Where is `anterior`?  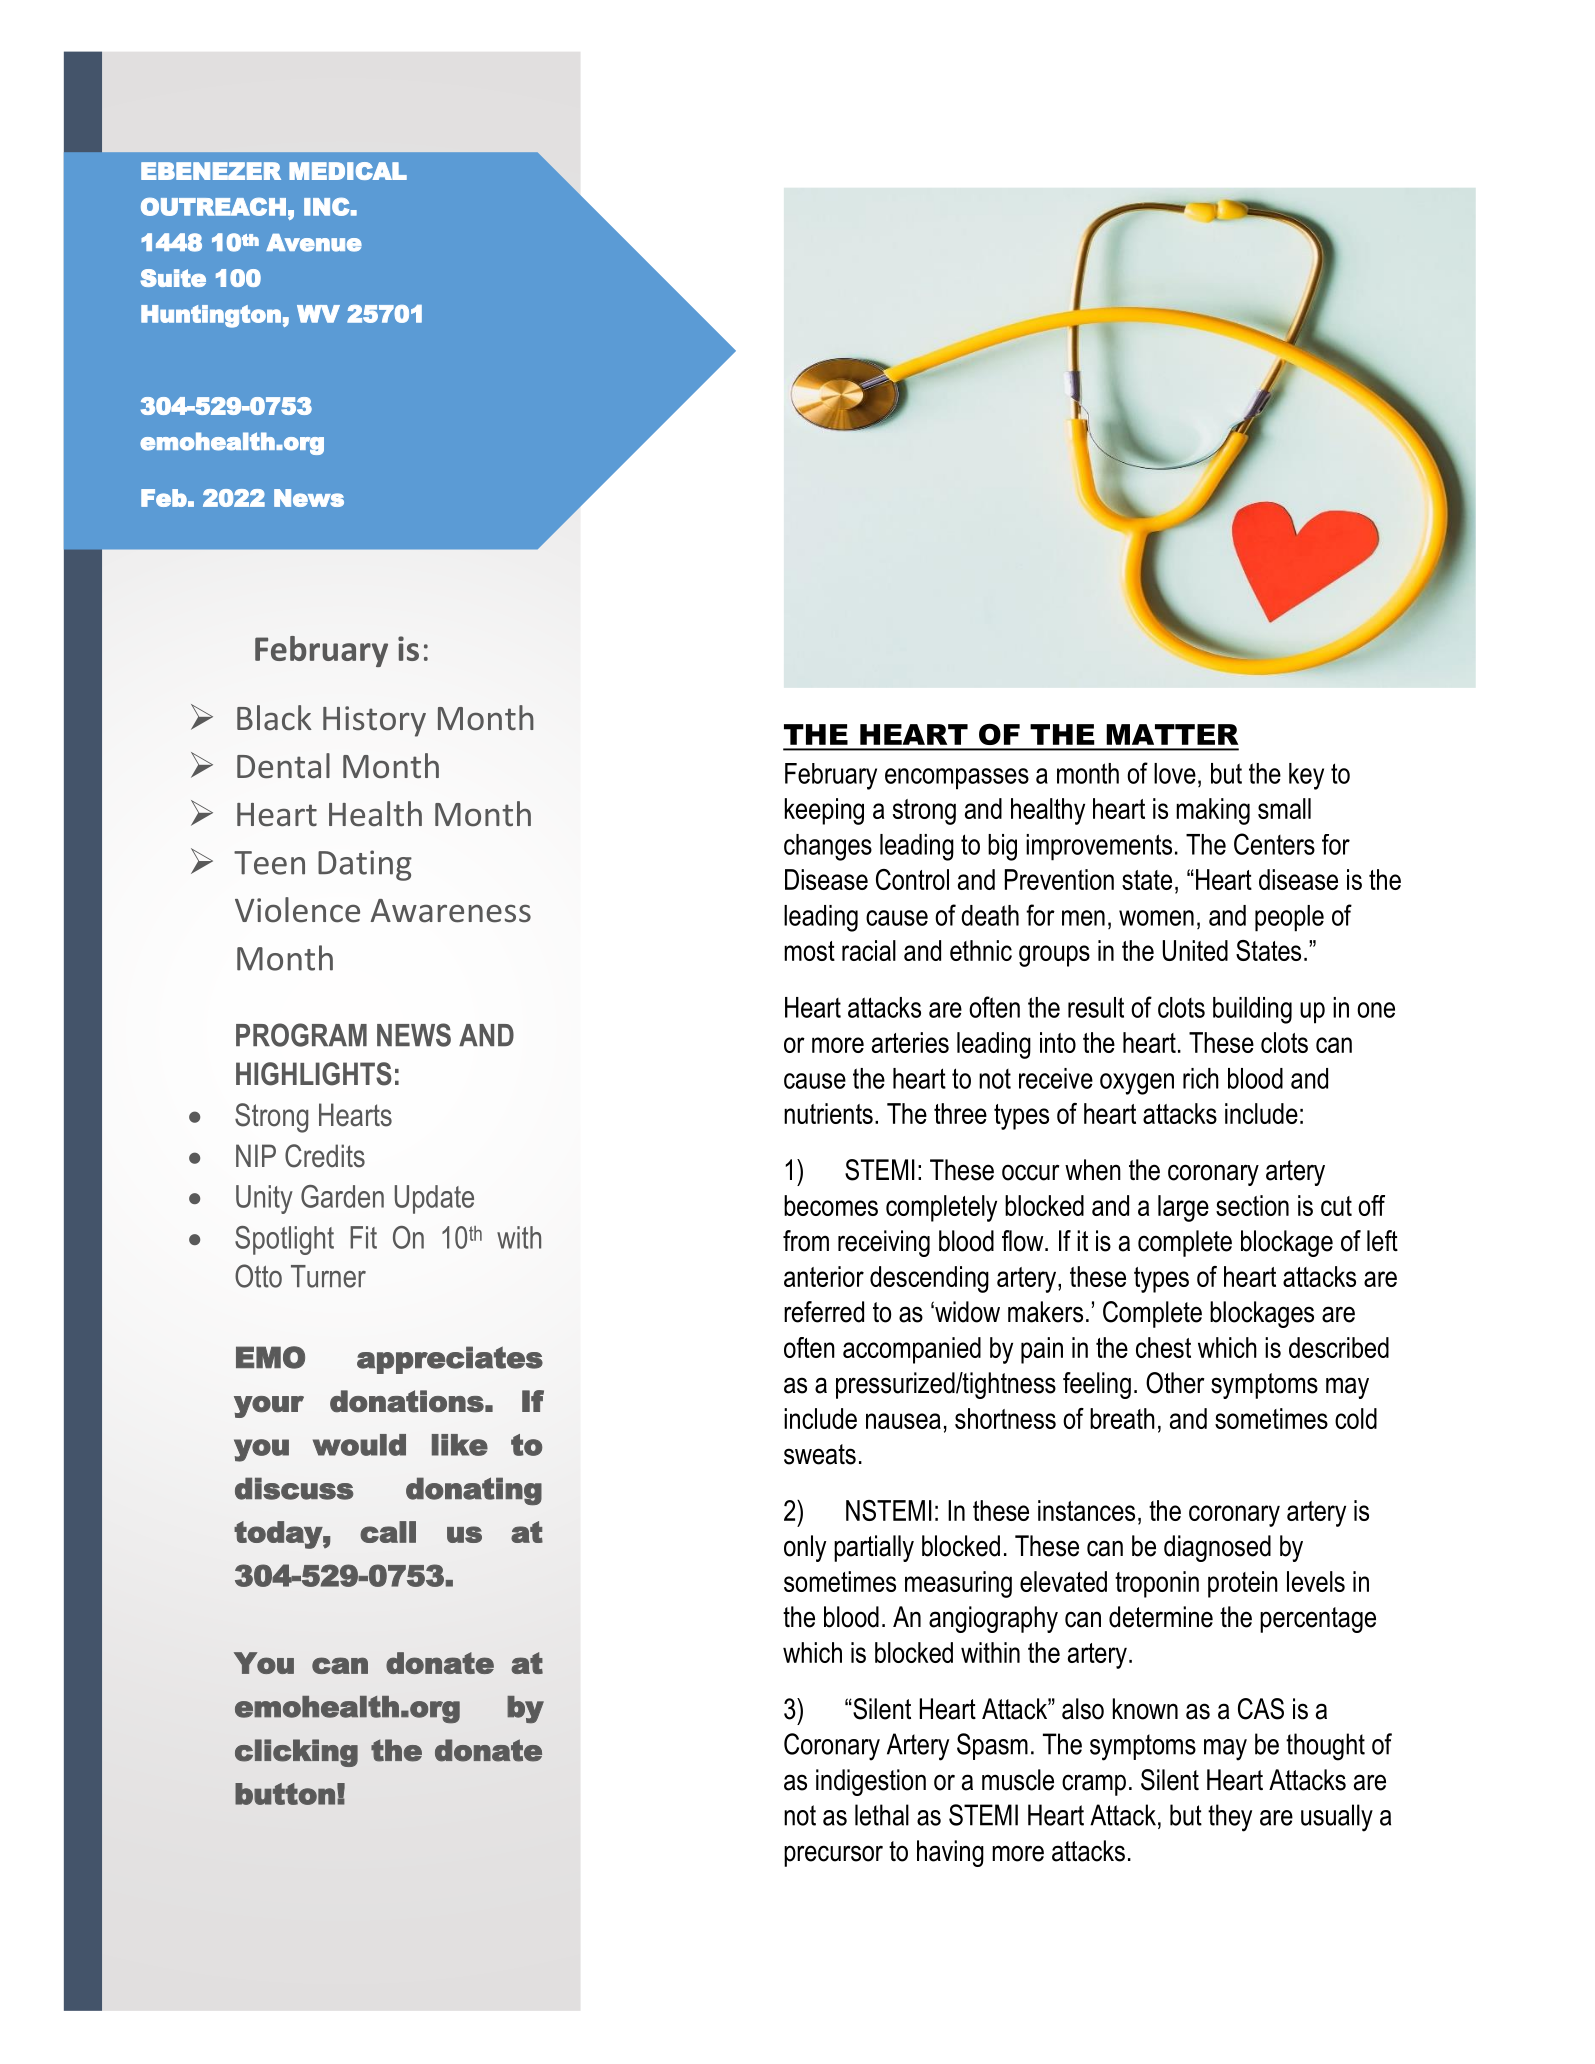 anterior is located at coordinates (824, 1276).
